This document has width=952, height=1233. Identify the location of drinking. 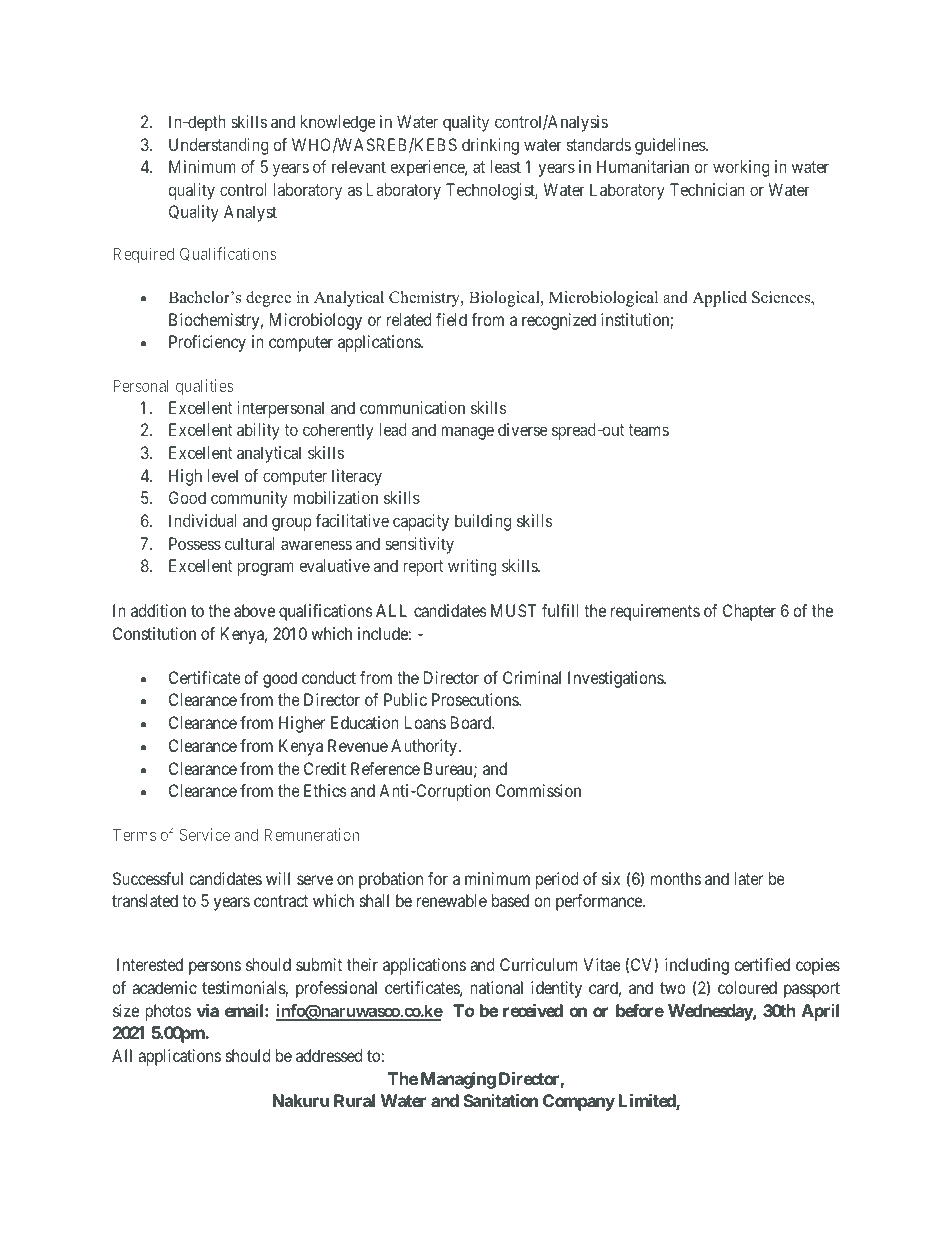
(490, 146).
